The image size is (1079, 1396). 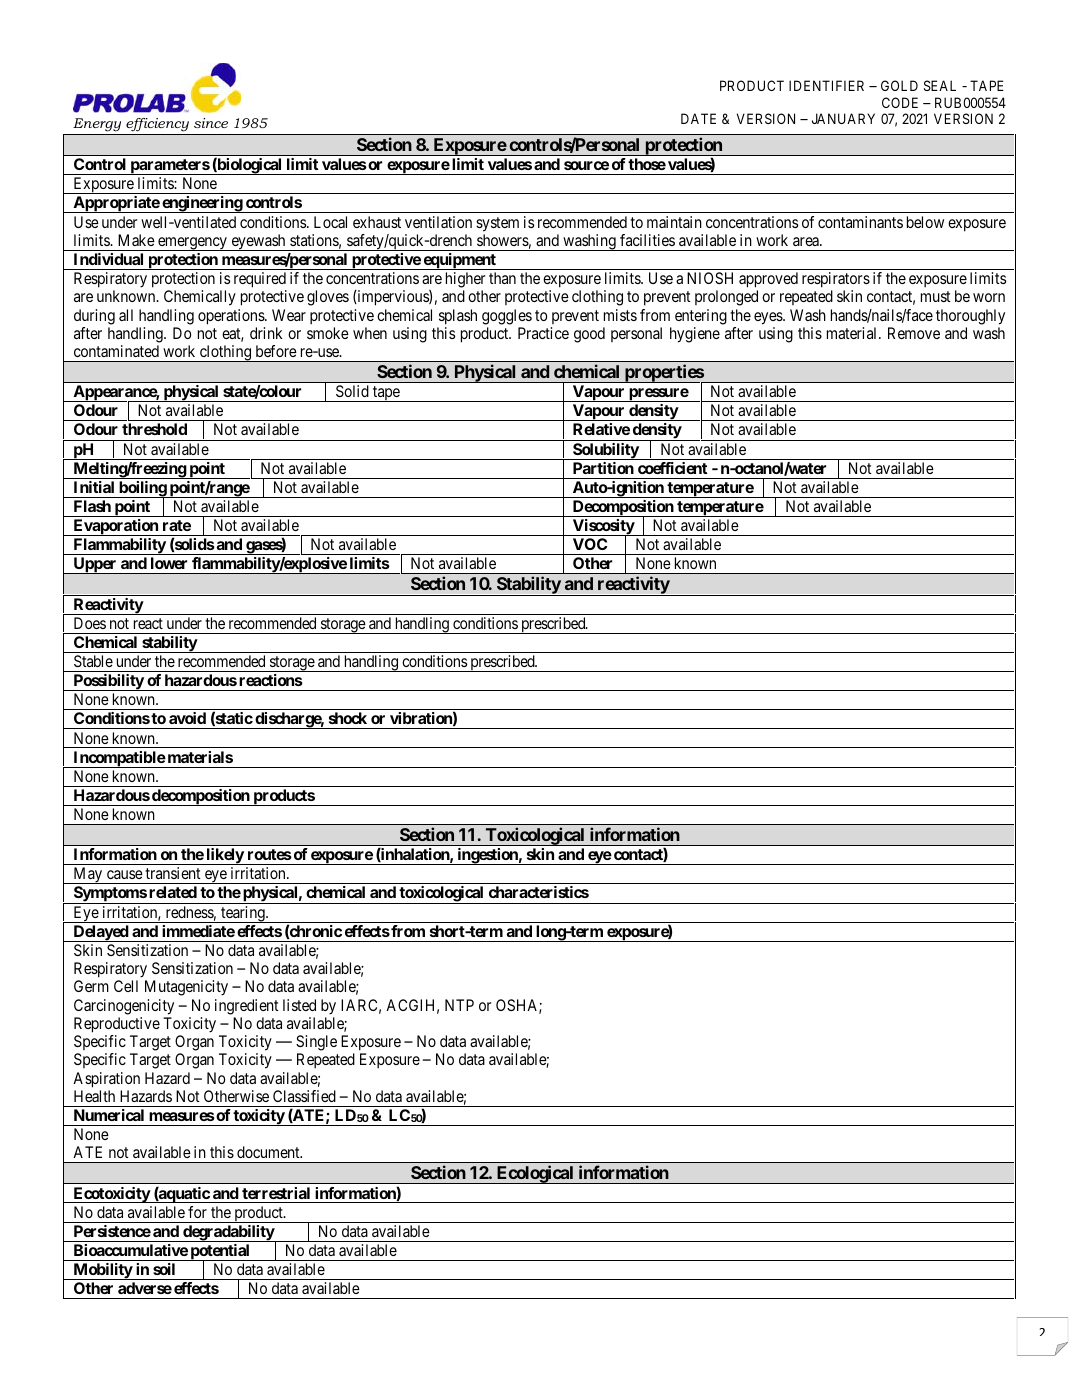 I want to click on Relative, so click(x=601, y=429).
